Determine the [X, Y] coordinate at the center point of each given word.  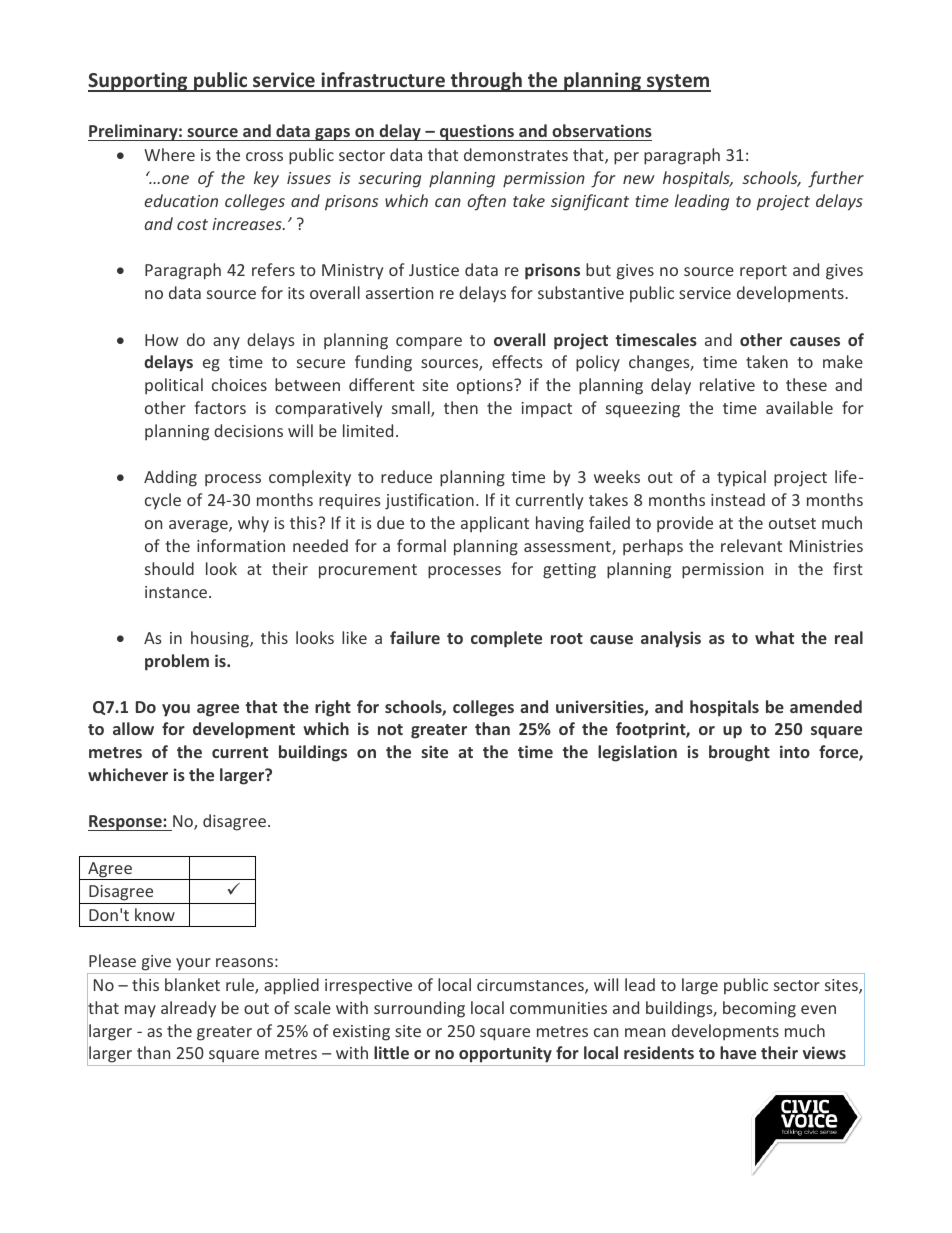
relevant [751, 545]
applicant [495, 524]
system [678, 83]
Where [169, 154]
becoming [759, 1009]
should [169, 568]
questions [477, 132]
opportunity [505, 1056]
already [188, 1009]
